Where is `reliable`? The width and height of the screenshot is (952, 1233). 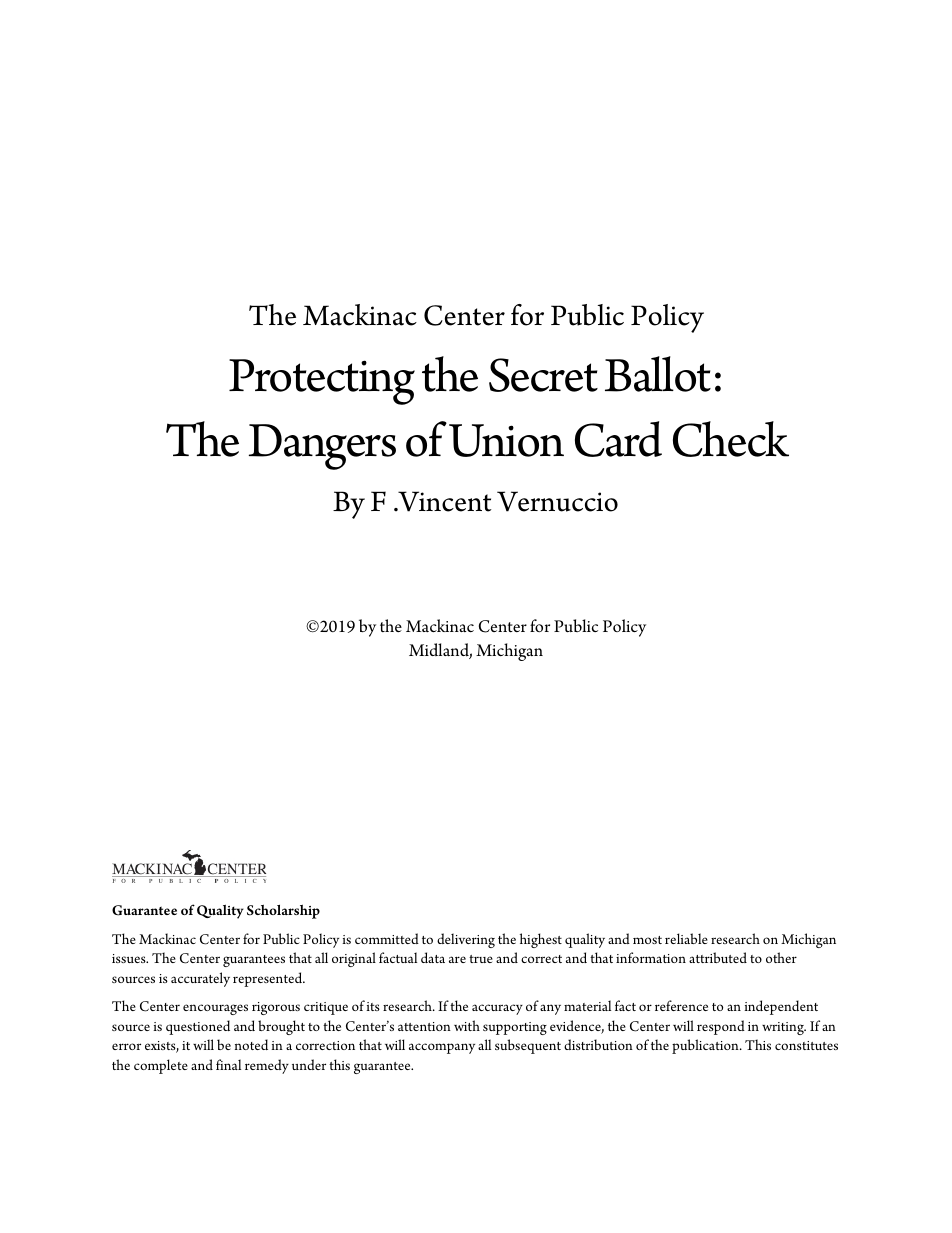
reliable is located at coordinates (686, 938).
